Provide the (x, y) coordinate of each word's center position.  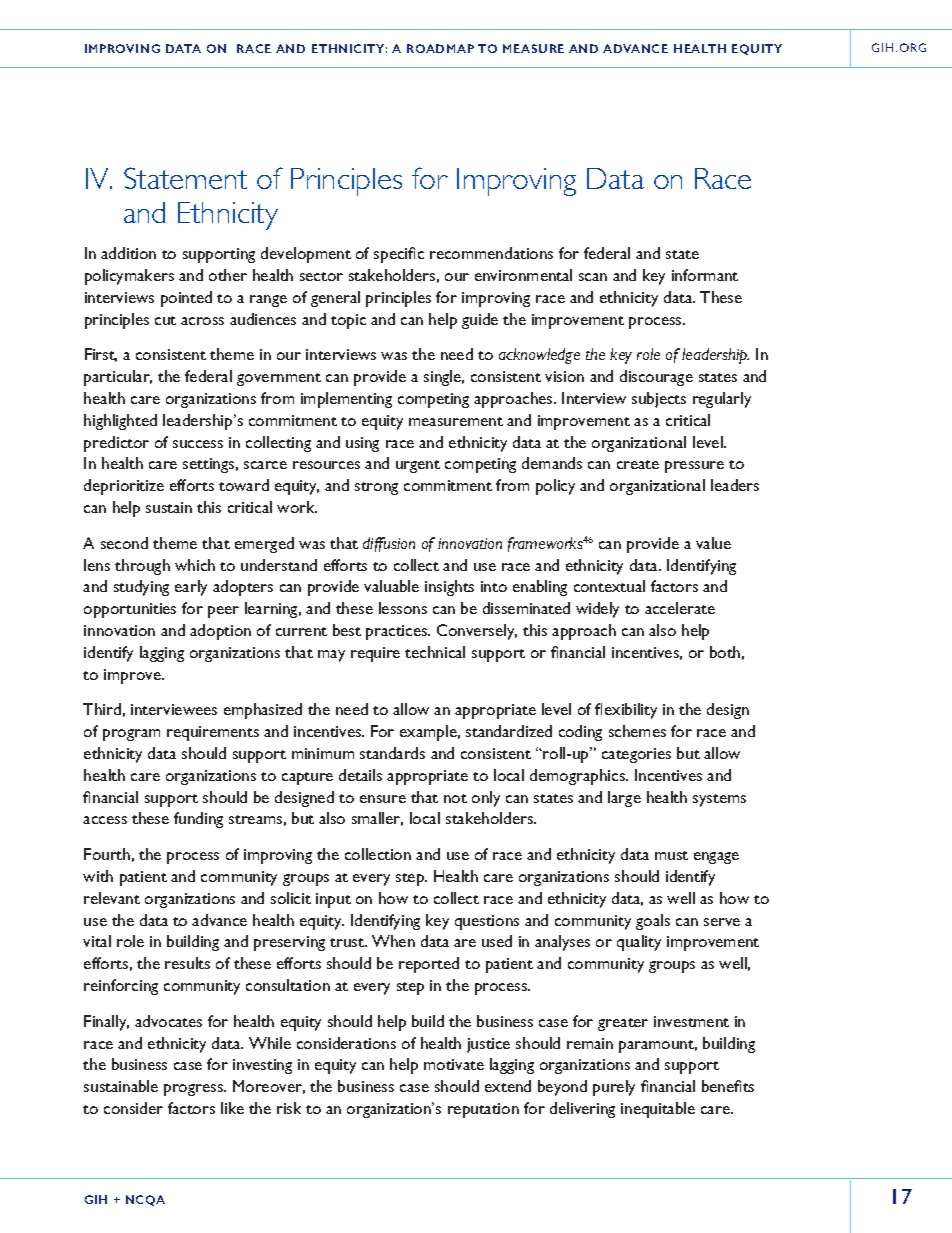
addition (128, 253)
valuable (391, 586)
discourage (656, 378)
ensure (383, 799)
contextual (609, 586)
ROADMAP (440, 48)
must (671, 855)
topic (348, 321)
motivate (454, 1064)
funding (198, 820)
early (191, 588)
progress (195, 1090)
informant (705, 275)
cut (165, 320)
